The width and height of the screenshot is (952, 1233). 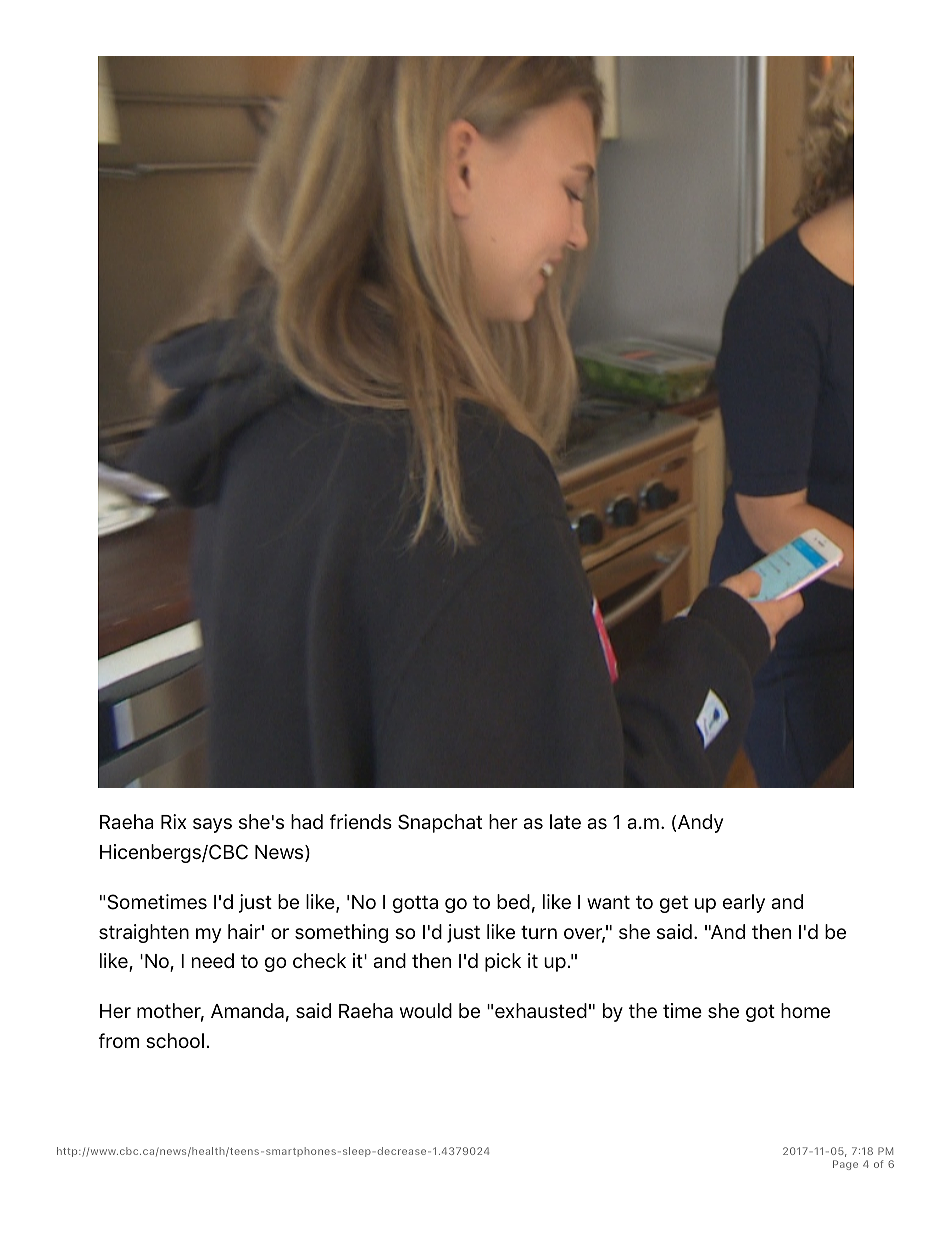 What do you see at coordinates (513, 901) in the screenshot?
I see `bed` at bounding box center [513, 901].
